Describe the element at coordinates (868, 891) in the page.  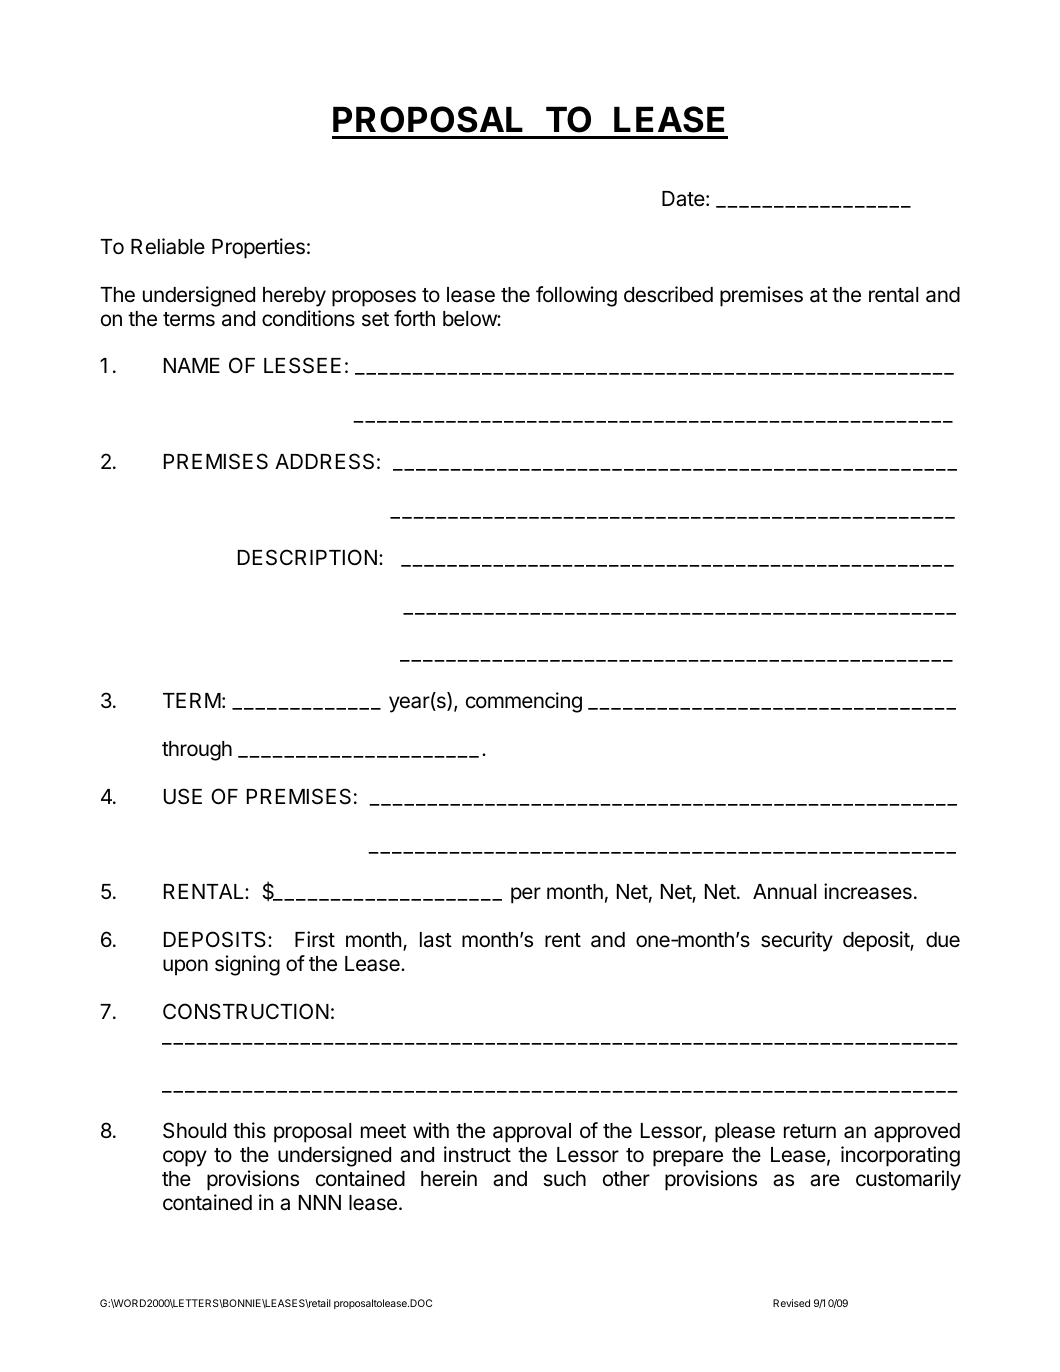
I see `increases` at that location.
